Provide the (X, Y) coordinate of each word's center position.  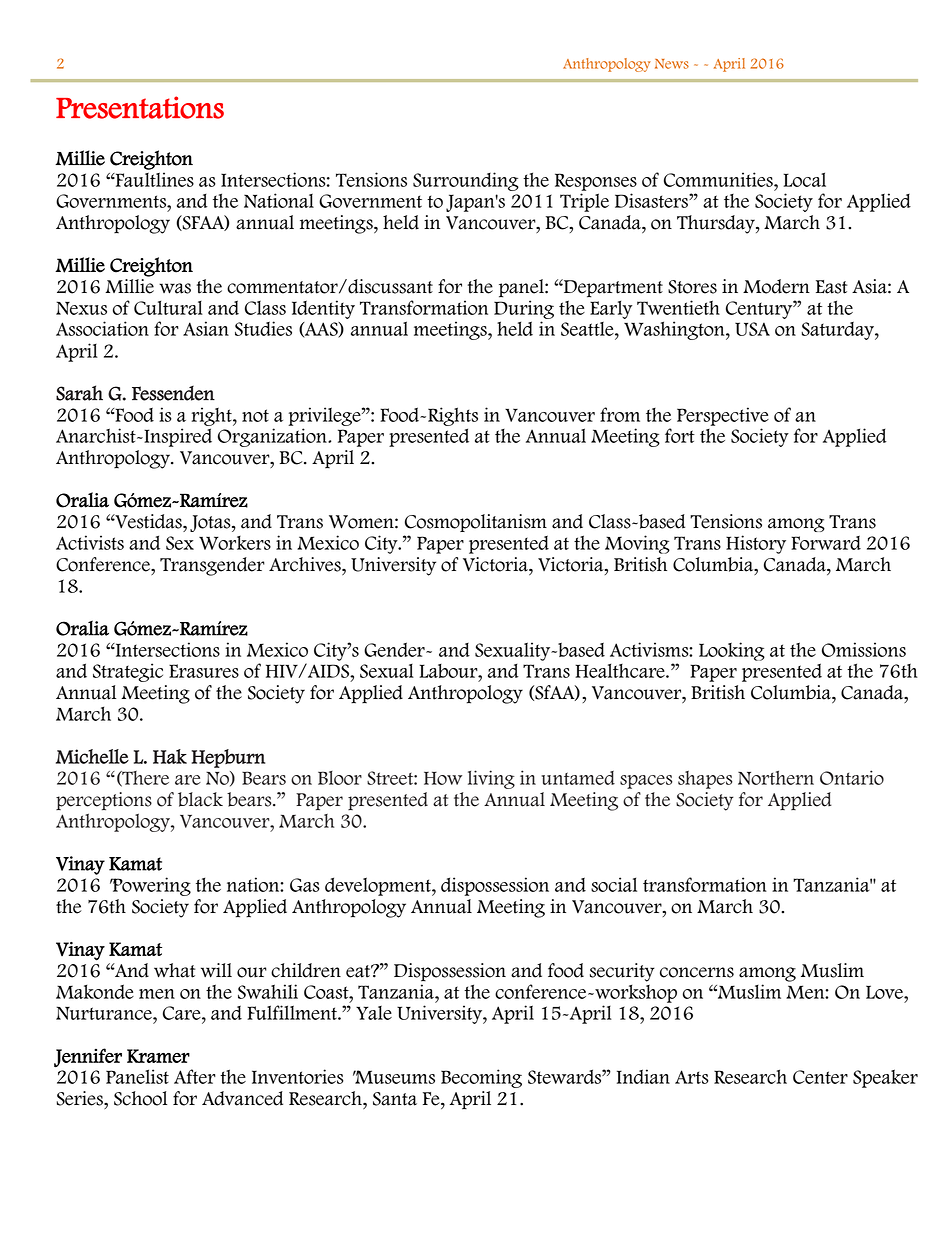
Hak (170, 756)
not (255, 415)
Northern (776, 778)
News (672, 64)
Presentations (140, 107)
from (620, 414)
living (491, 779)
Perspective (723, 416)
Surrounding (466, 181)
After (195, 1076)
